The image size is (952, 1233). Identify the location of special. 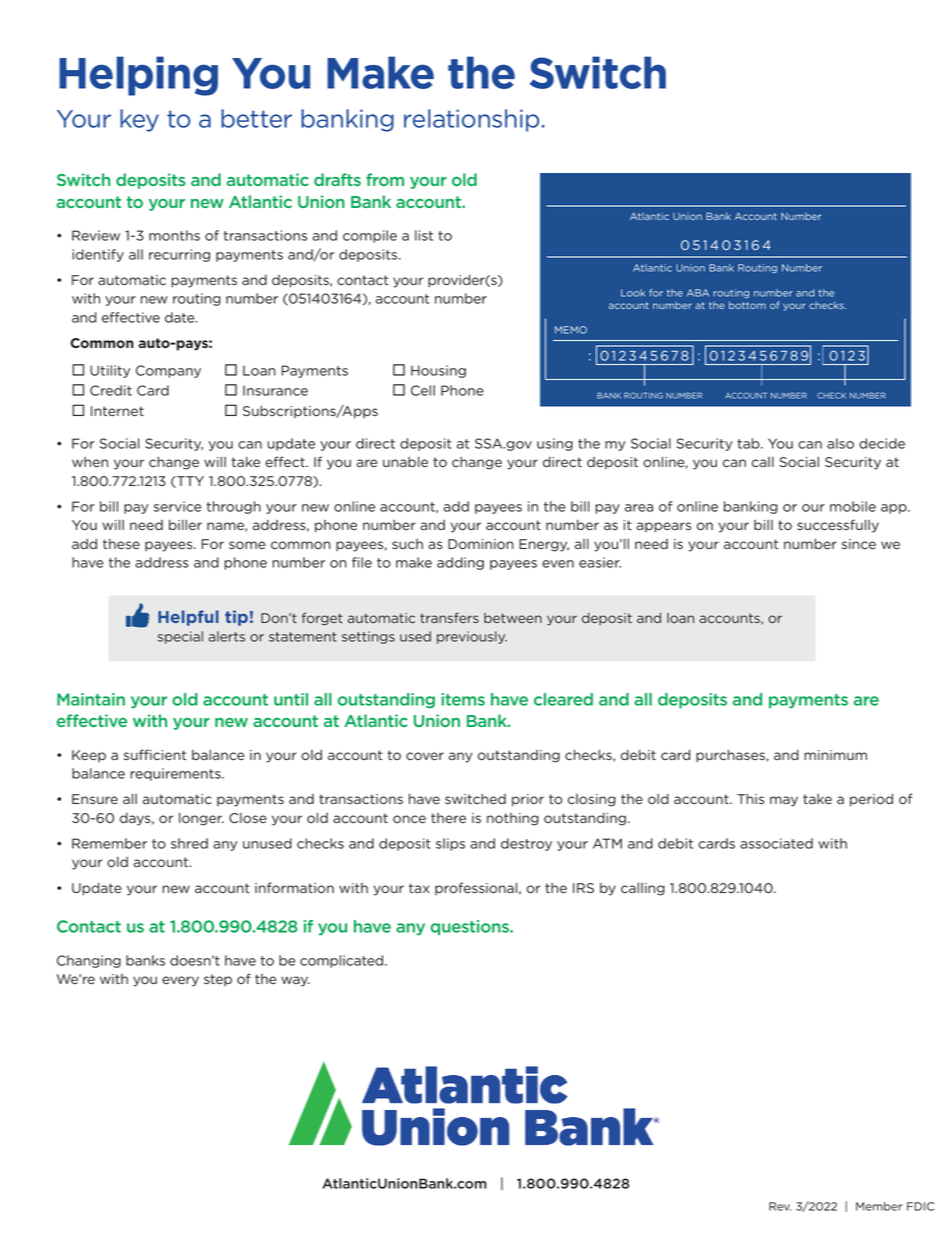
(180, 637).
